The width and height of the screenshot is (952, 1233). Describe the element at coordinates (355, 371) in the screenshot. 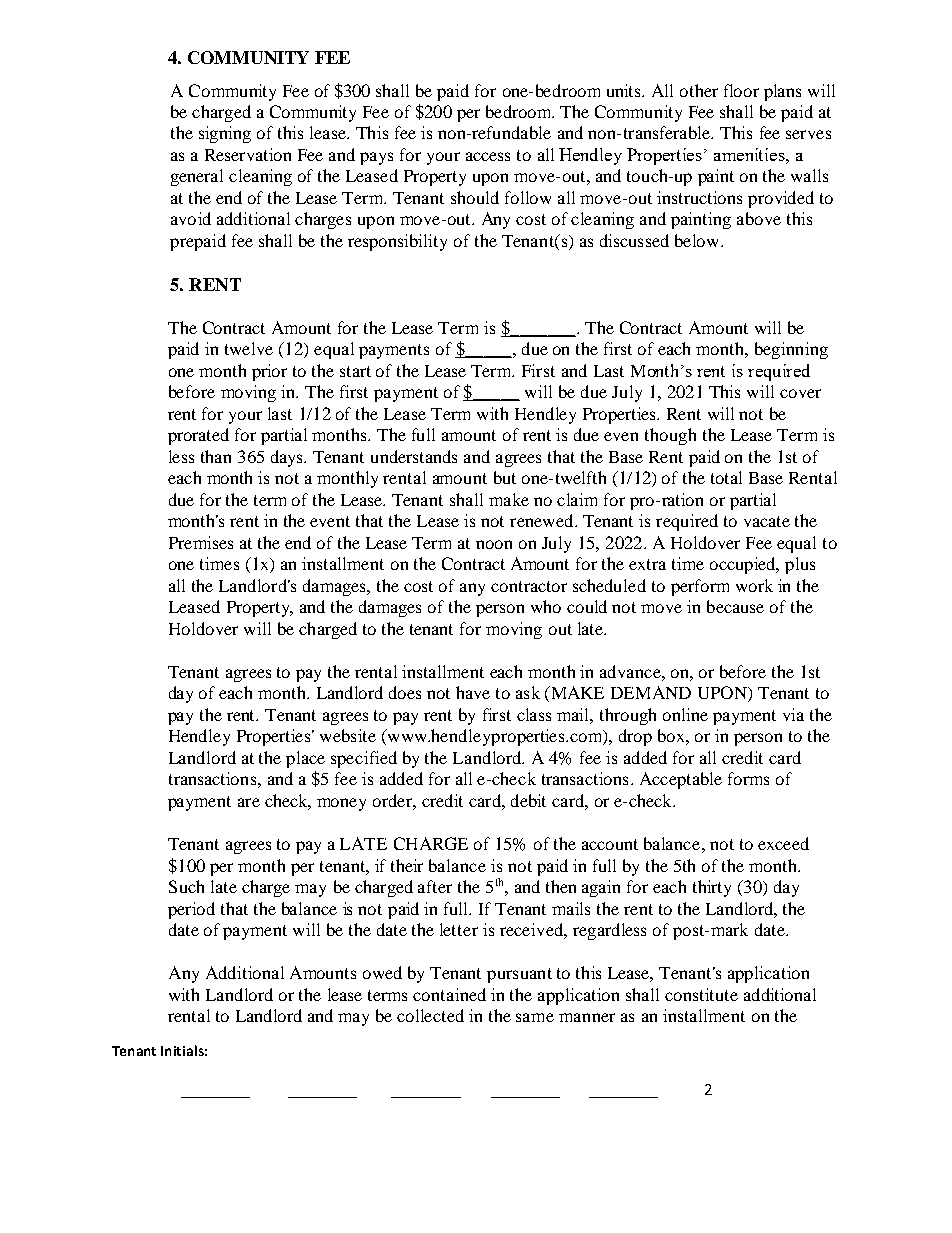

I see `start` at that location.
